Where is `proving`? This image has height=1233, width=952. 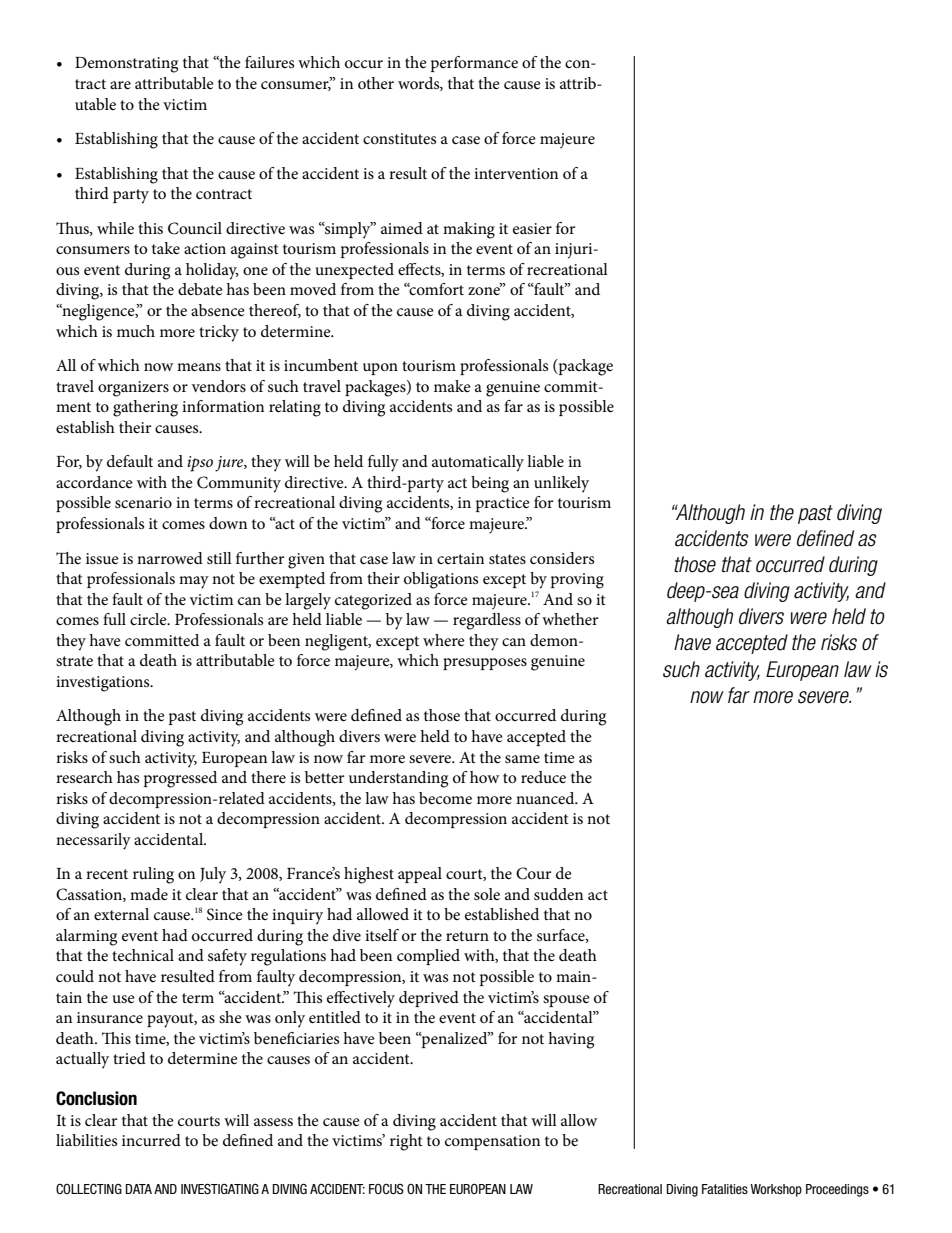
proving is located at coordinates (577, 581).
